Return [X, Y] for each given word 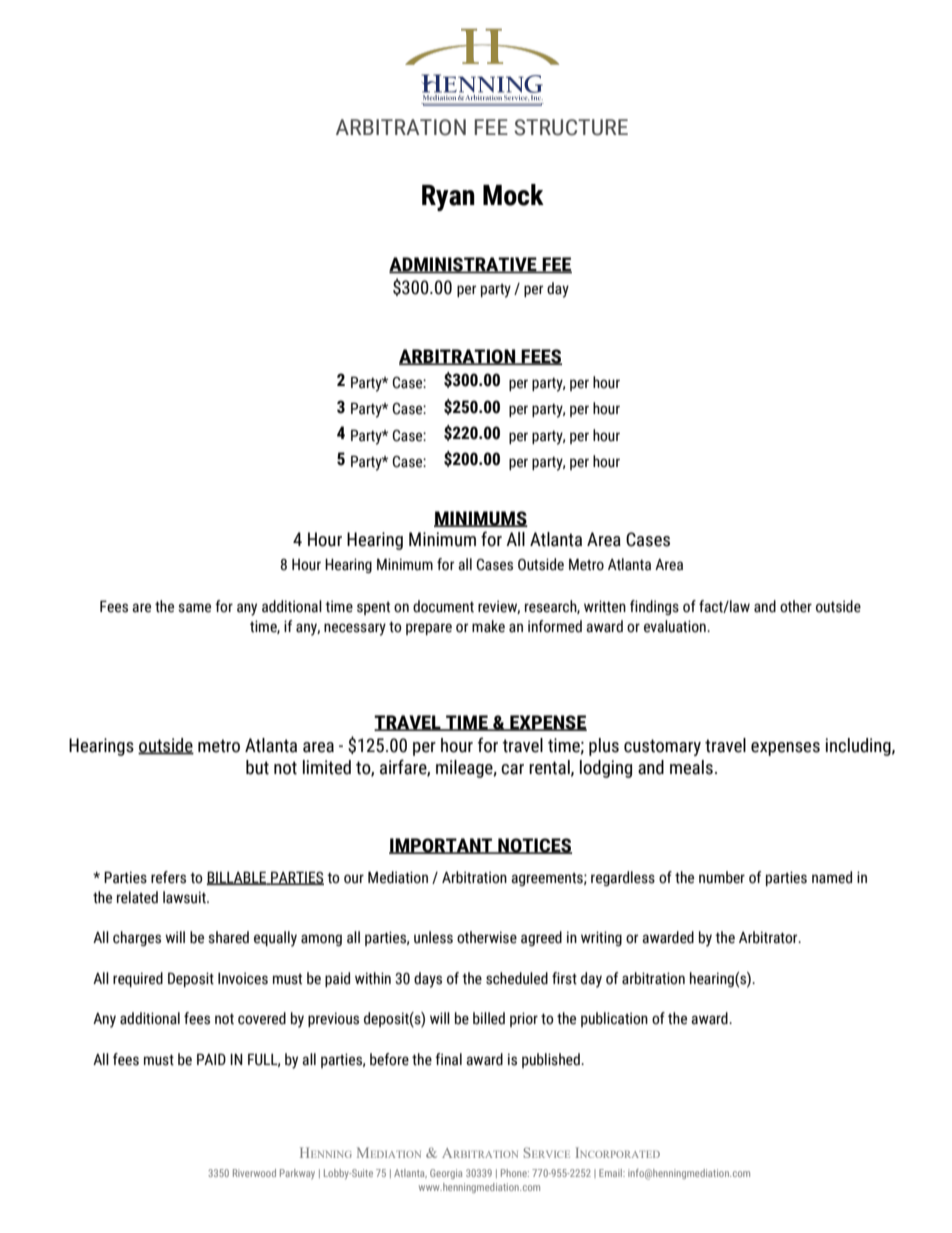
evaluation [676, 626]
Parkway [297, 1174]
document [443, 606]
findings [654, 607]
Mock [513, 195]
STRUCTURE [571, 127]
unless [433, 937]
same [194, 608]
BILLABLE [237, 878]
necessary [355, 629]
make [488, 626]
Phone [515, 1173]
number [722, 877]
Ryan [448, 198]
